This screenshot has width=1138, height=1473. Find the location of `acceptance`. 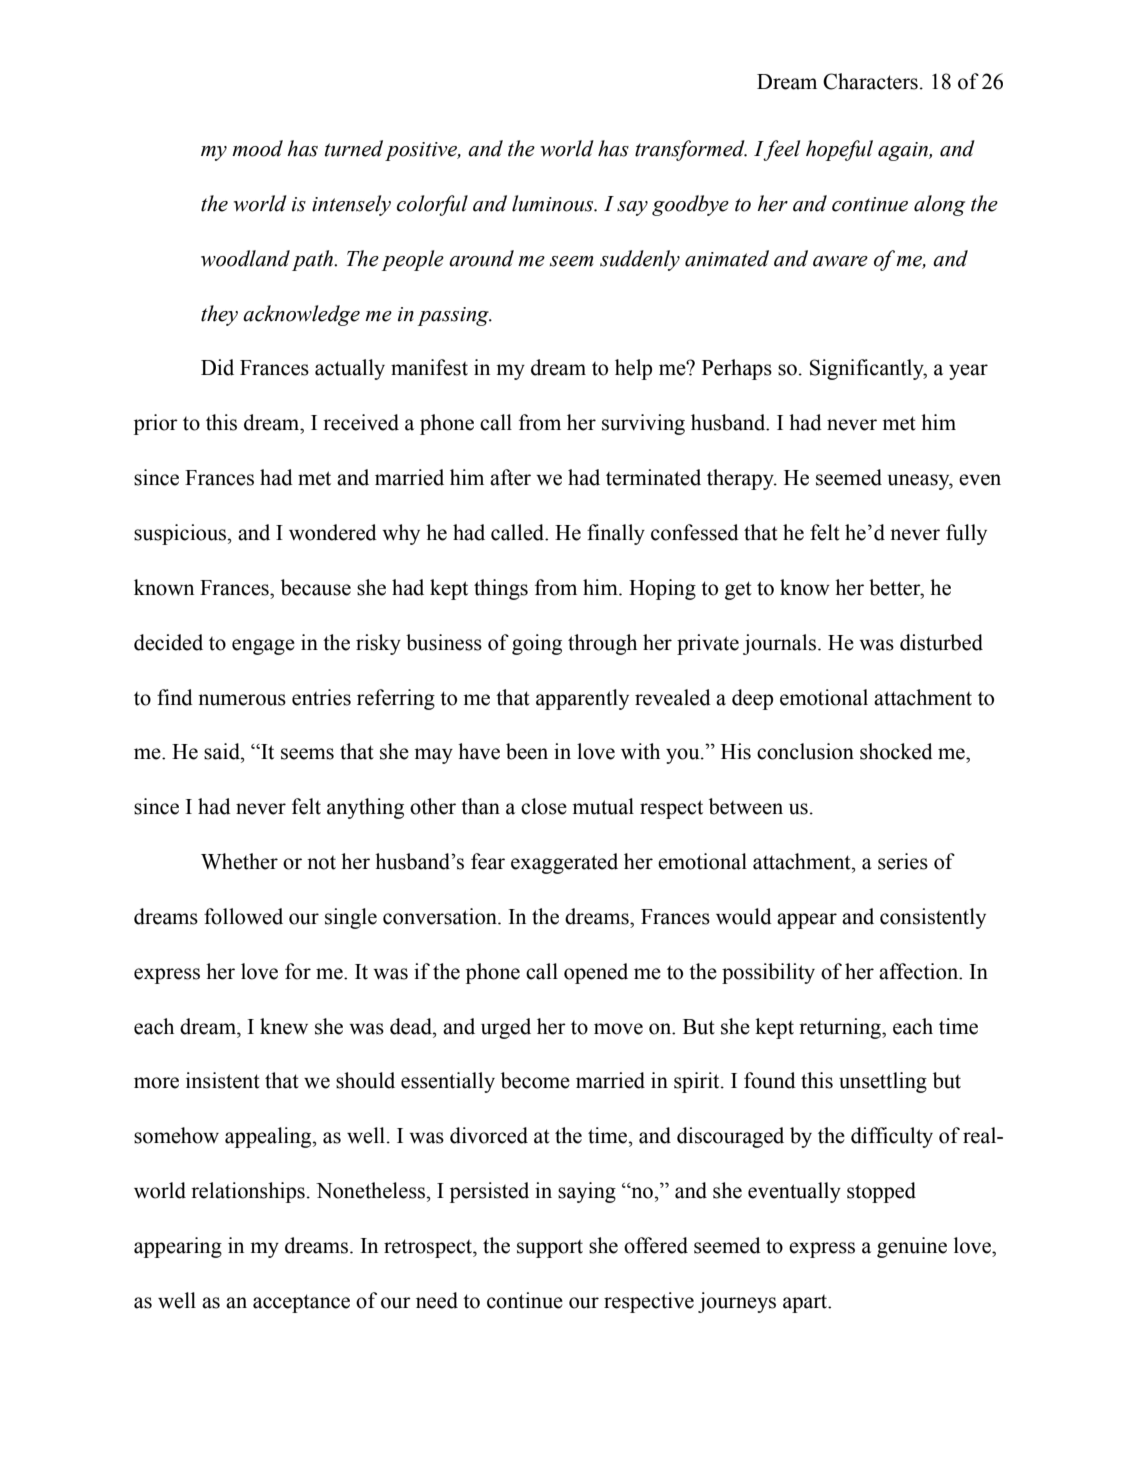

acceptance is located at coordinates (301, 1303).
